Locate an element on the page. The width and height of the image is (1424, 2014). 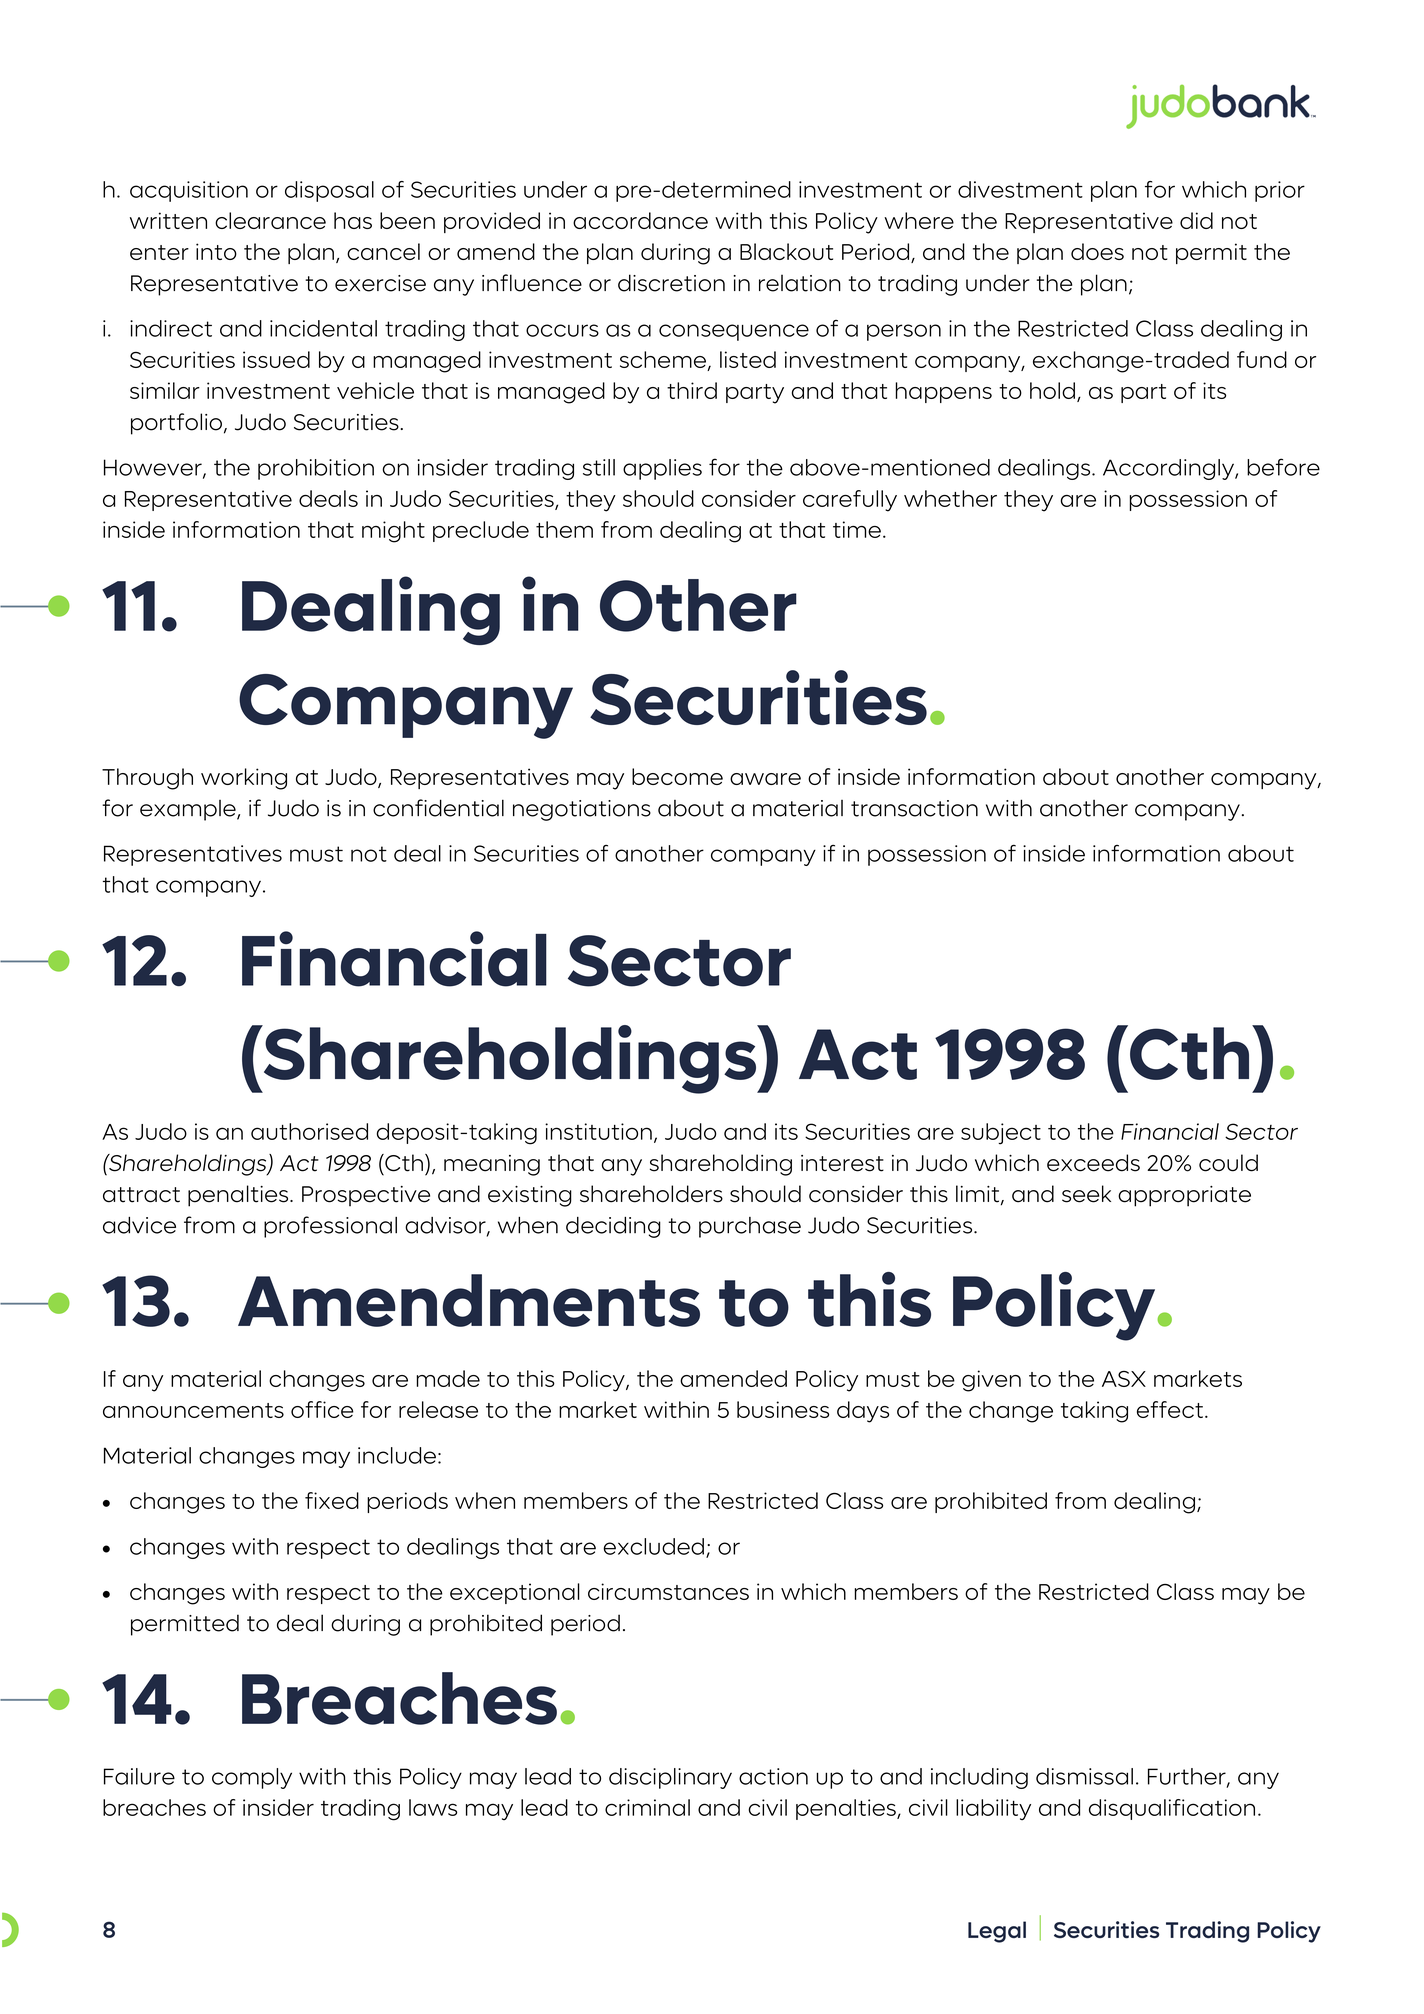
clearance is located at coordinates (270, 220).
